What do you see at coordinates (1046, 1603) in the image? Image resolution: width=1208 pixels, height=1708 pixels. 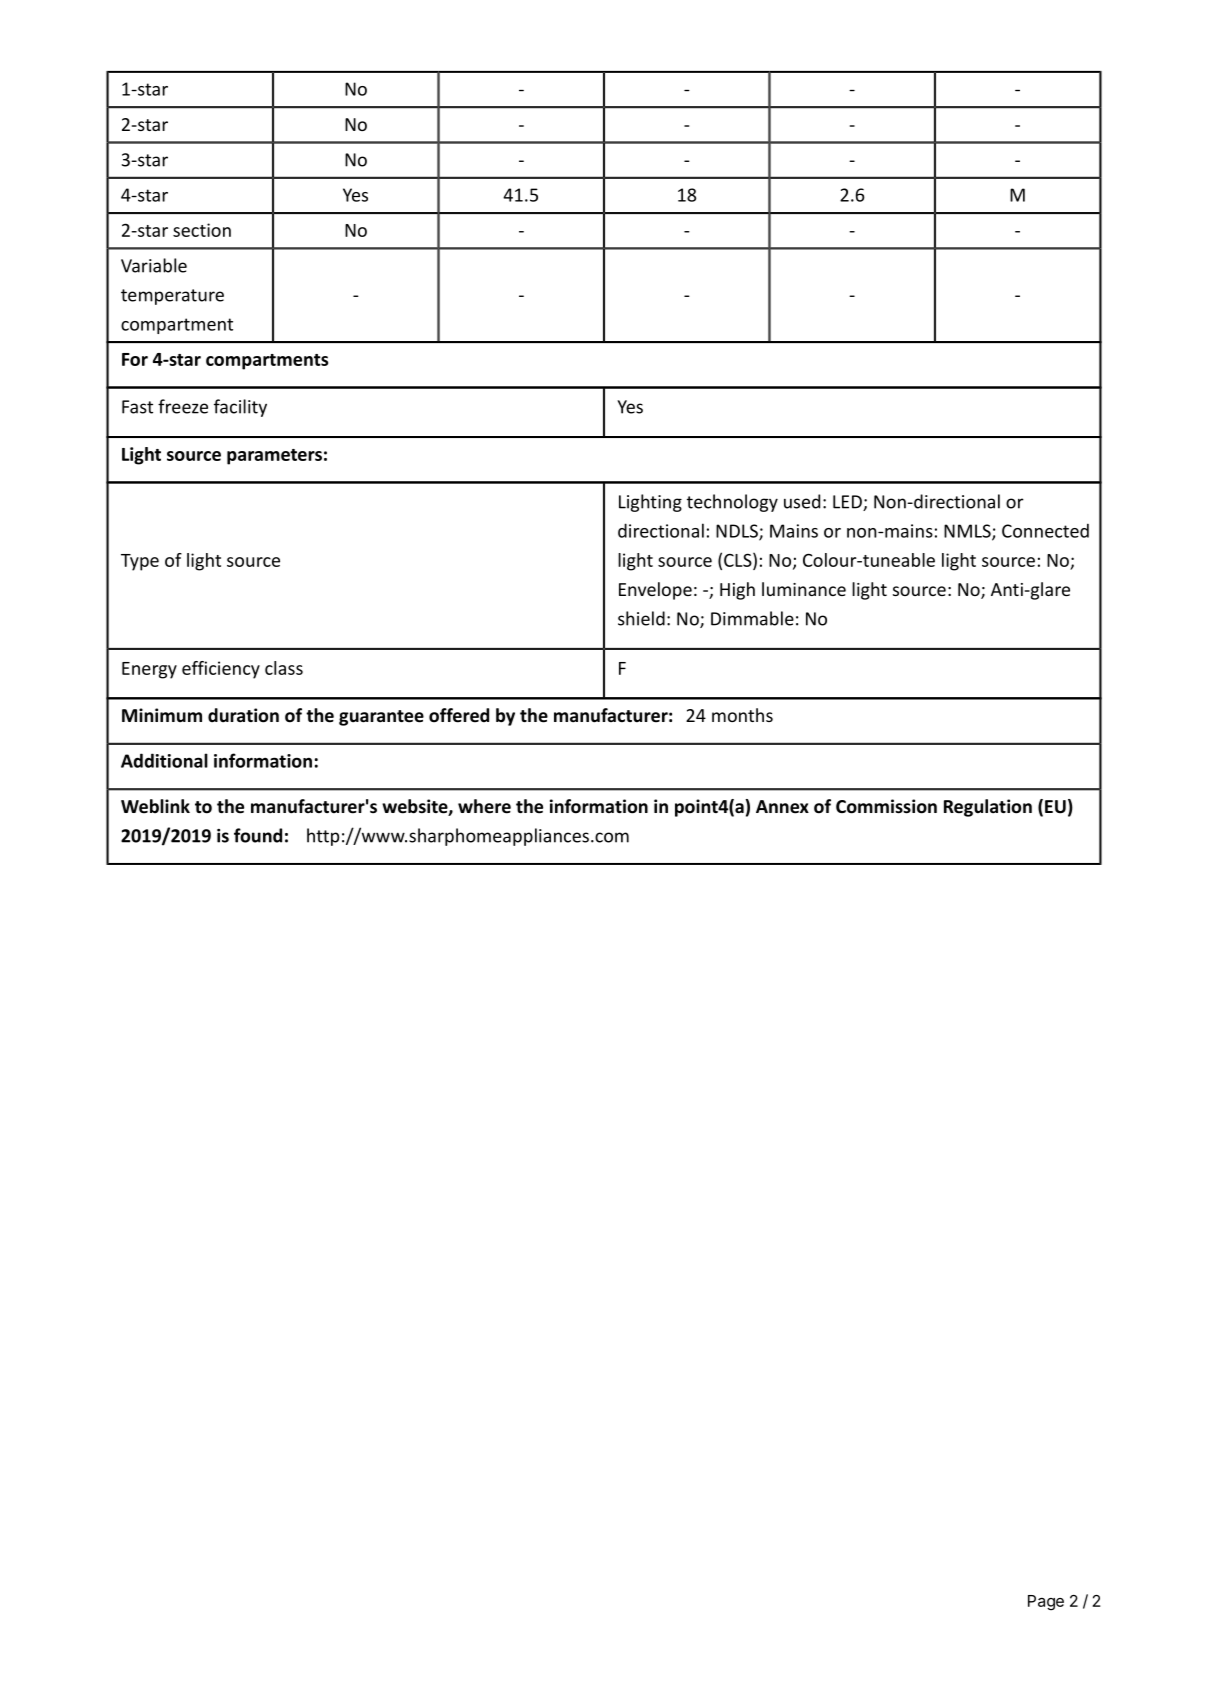 I see `Page` at bounding box center [1046, 1603].
